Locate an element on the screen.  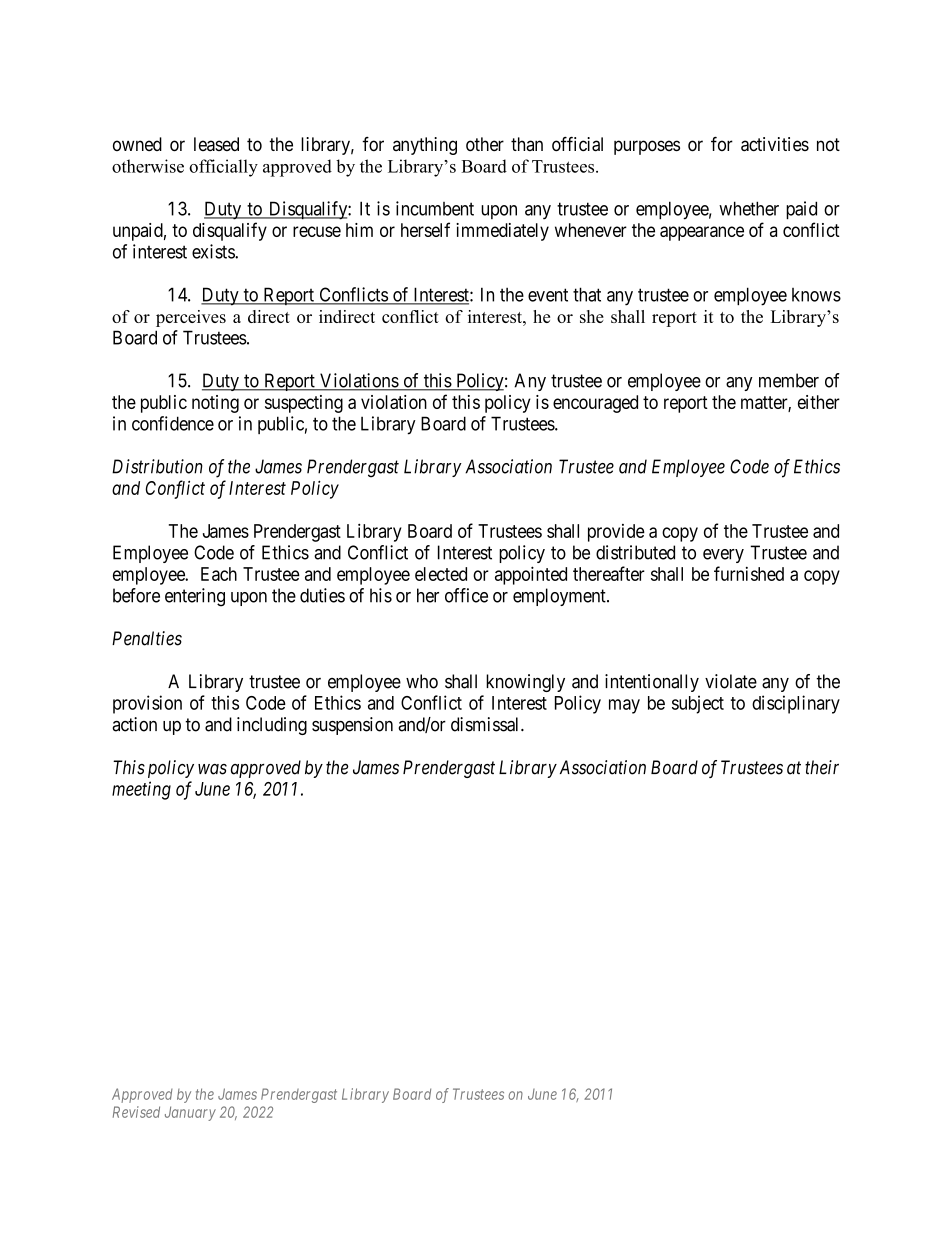
event is located at coordinates (548, 295).
